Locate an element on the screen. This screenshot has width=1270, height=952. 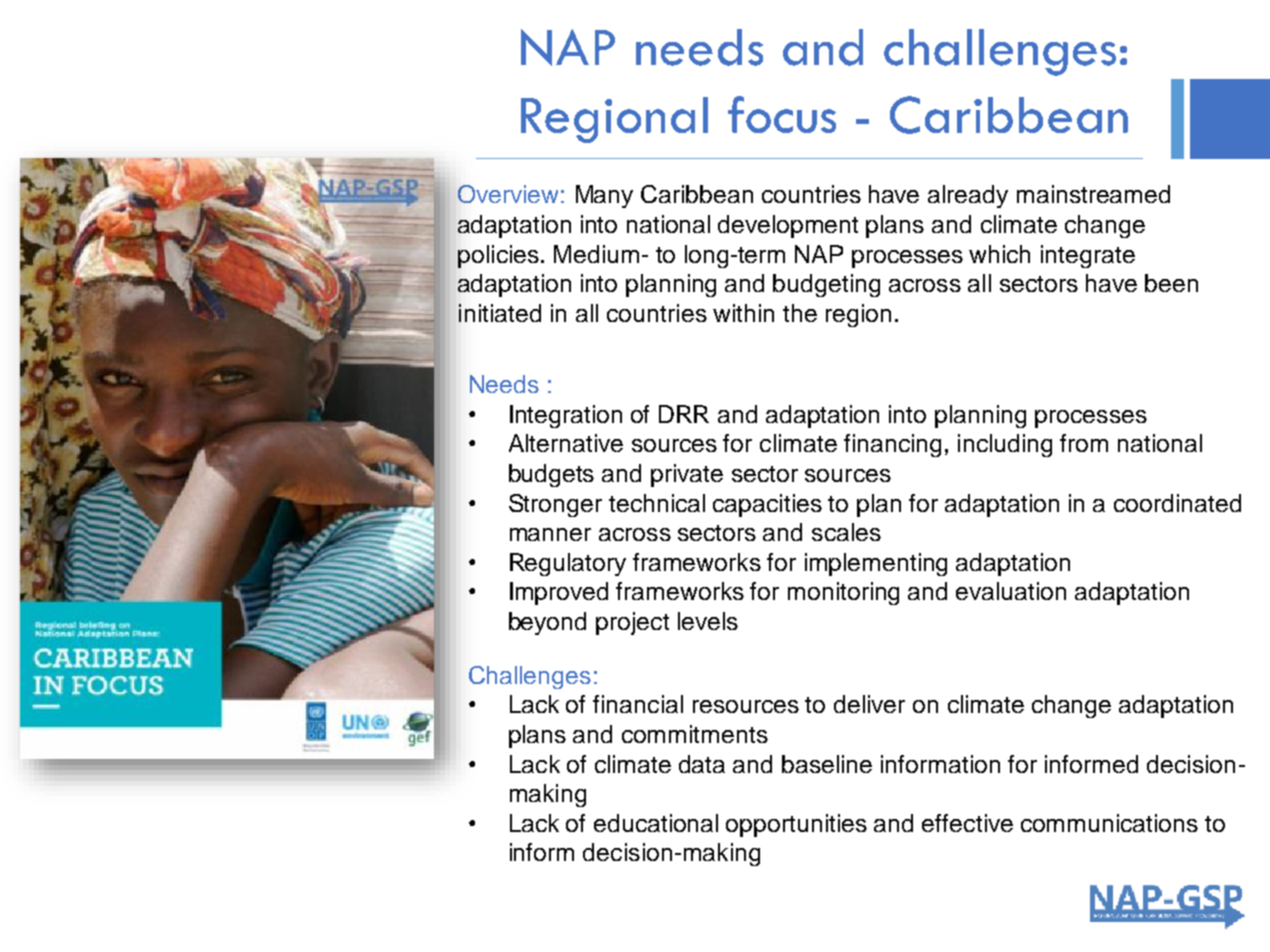
from is located at coordinates (1084, 443).
